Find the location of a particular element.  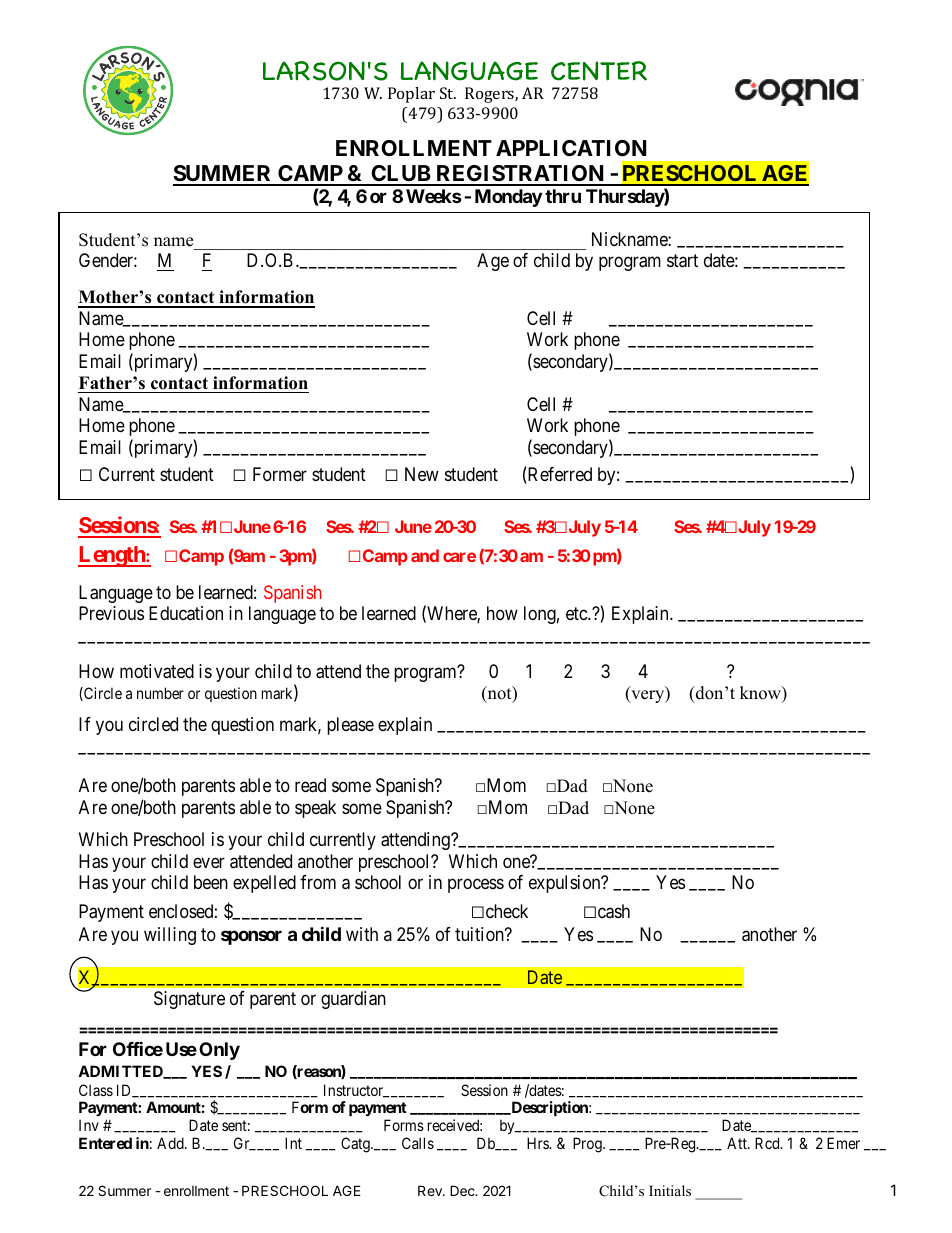

APPLICATION is located at coordinates (571, 148).
